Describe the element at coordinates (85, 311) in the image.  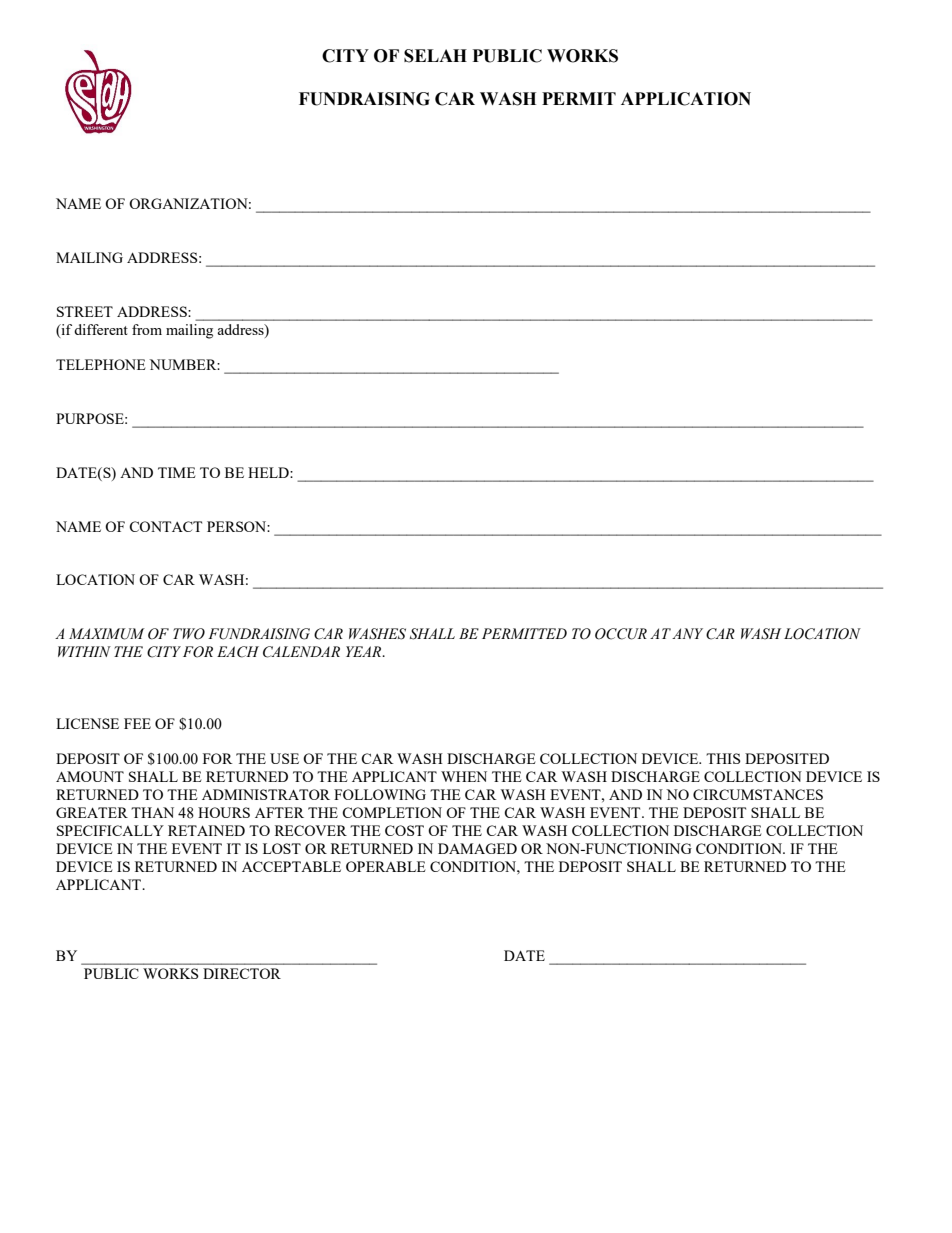
I see `STREET` at that location.
